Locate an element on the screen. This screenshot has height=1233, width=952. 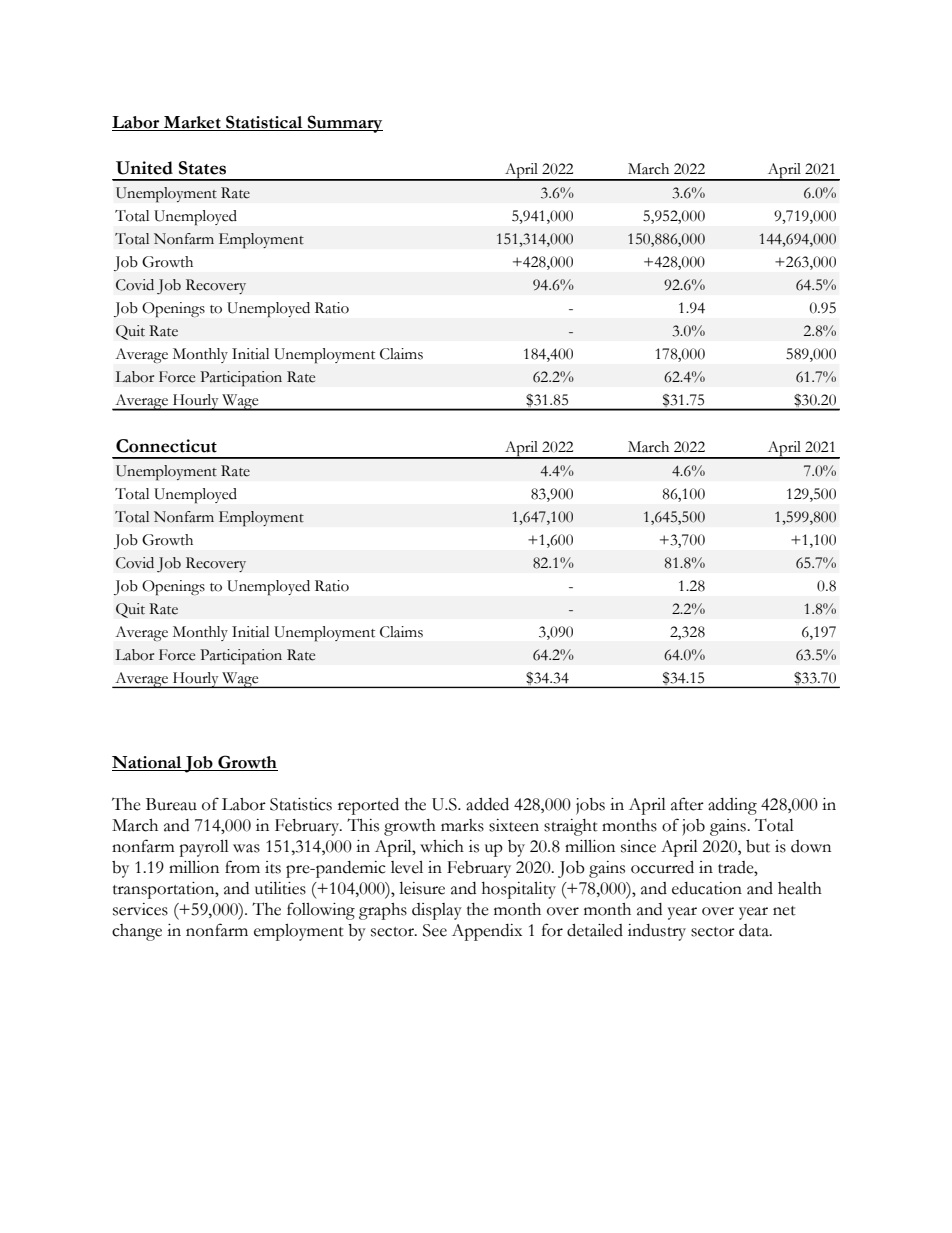
Summary is located at coordinates (344, 124).
